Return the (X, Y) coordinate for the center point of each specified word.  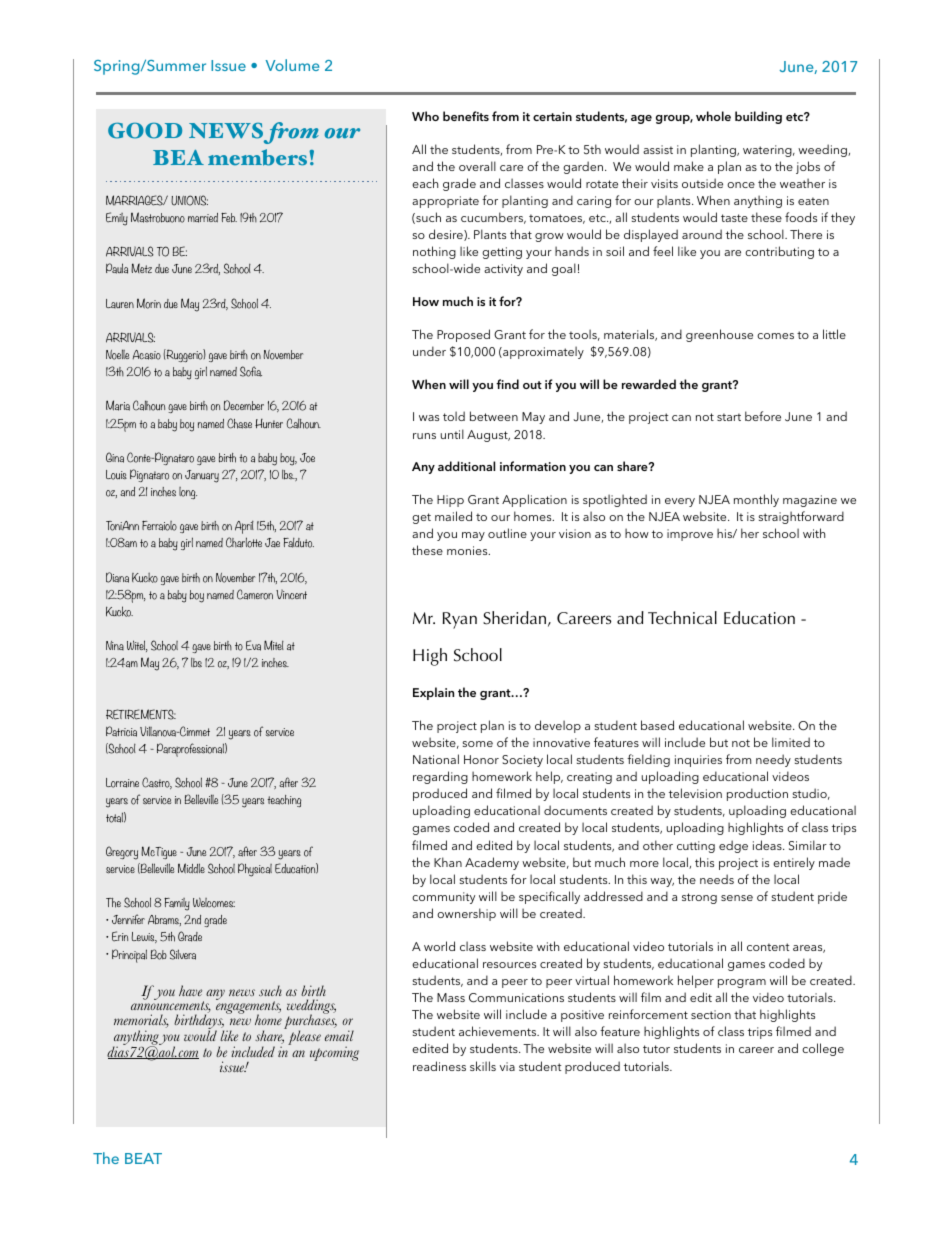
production (757, 794)
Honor (481, 759)
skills (483, 1066)
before (763, 416)
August (488, 436)
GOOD (145, 131)
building (758, 117)
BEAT (143, 1158)
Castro (157, 783)
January (202, 476)
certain (552, 116)
